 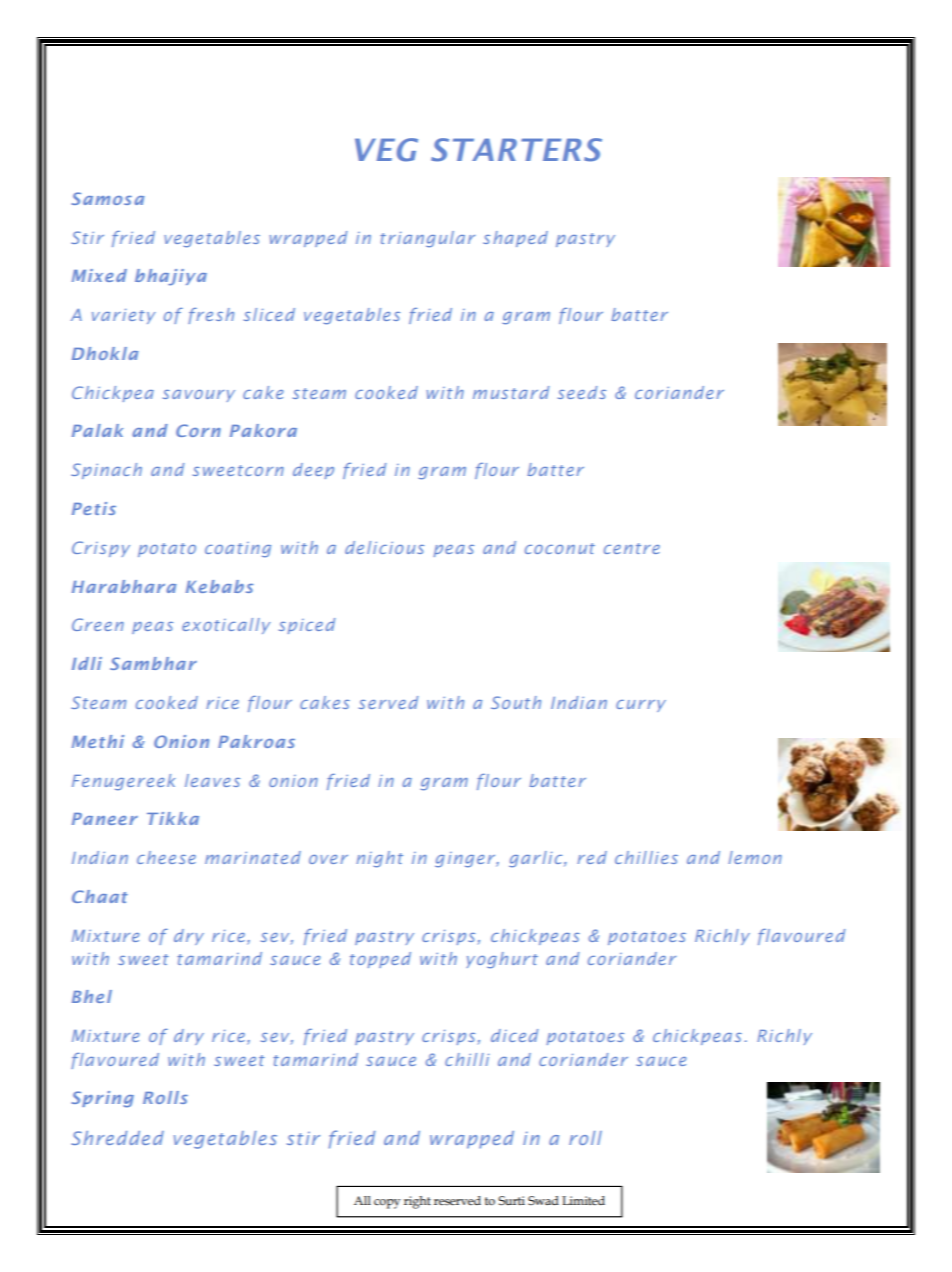 I want to click on Mixed, so click(x=99, y=275).
